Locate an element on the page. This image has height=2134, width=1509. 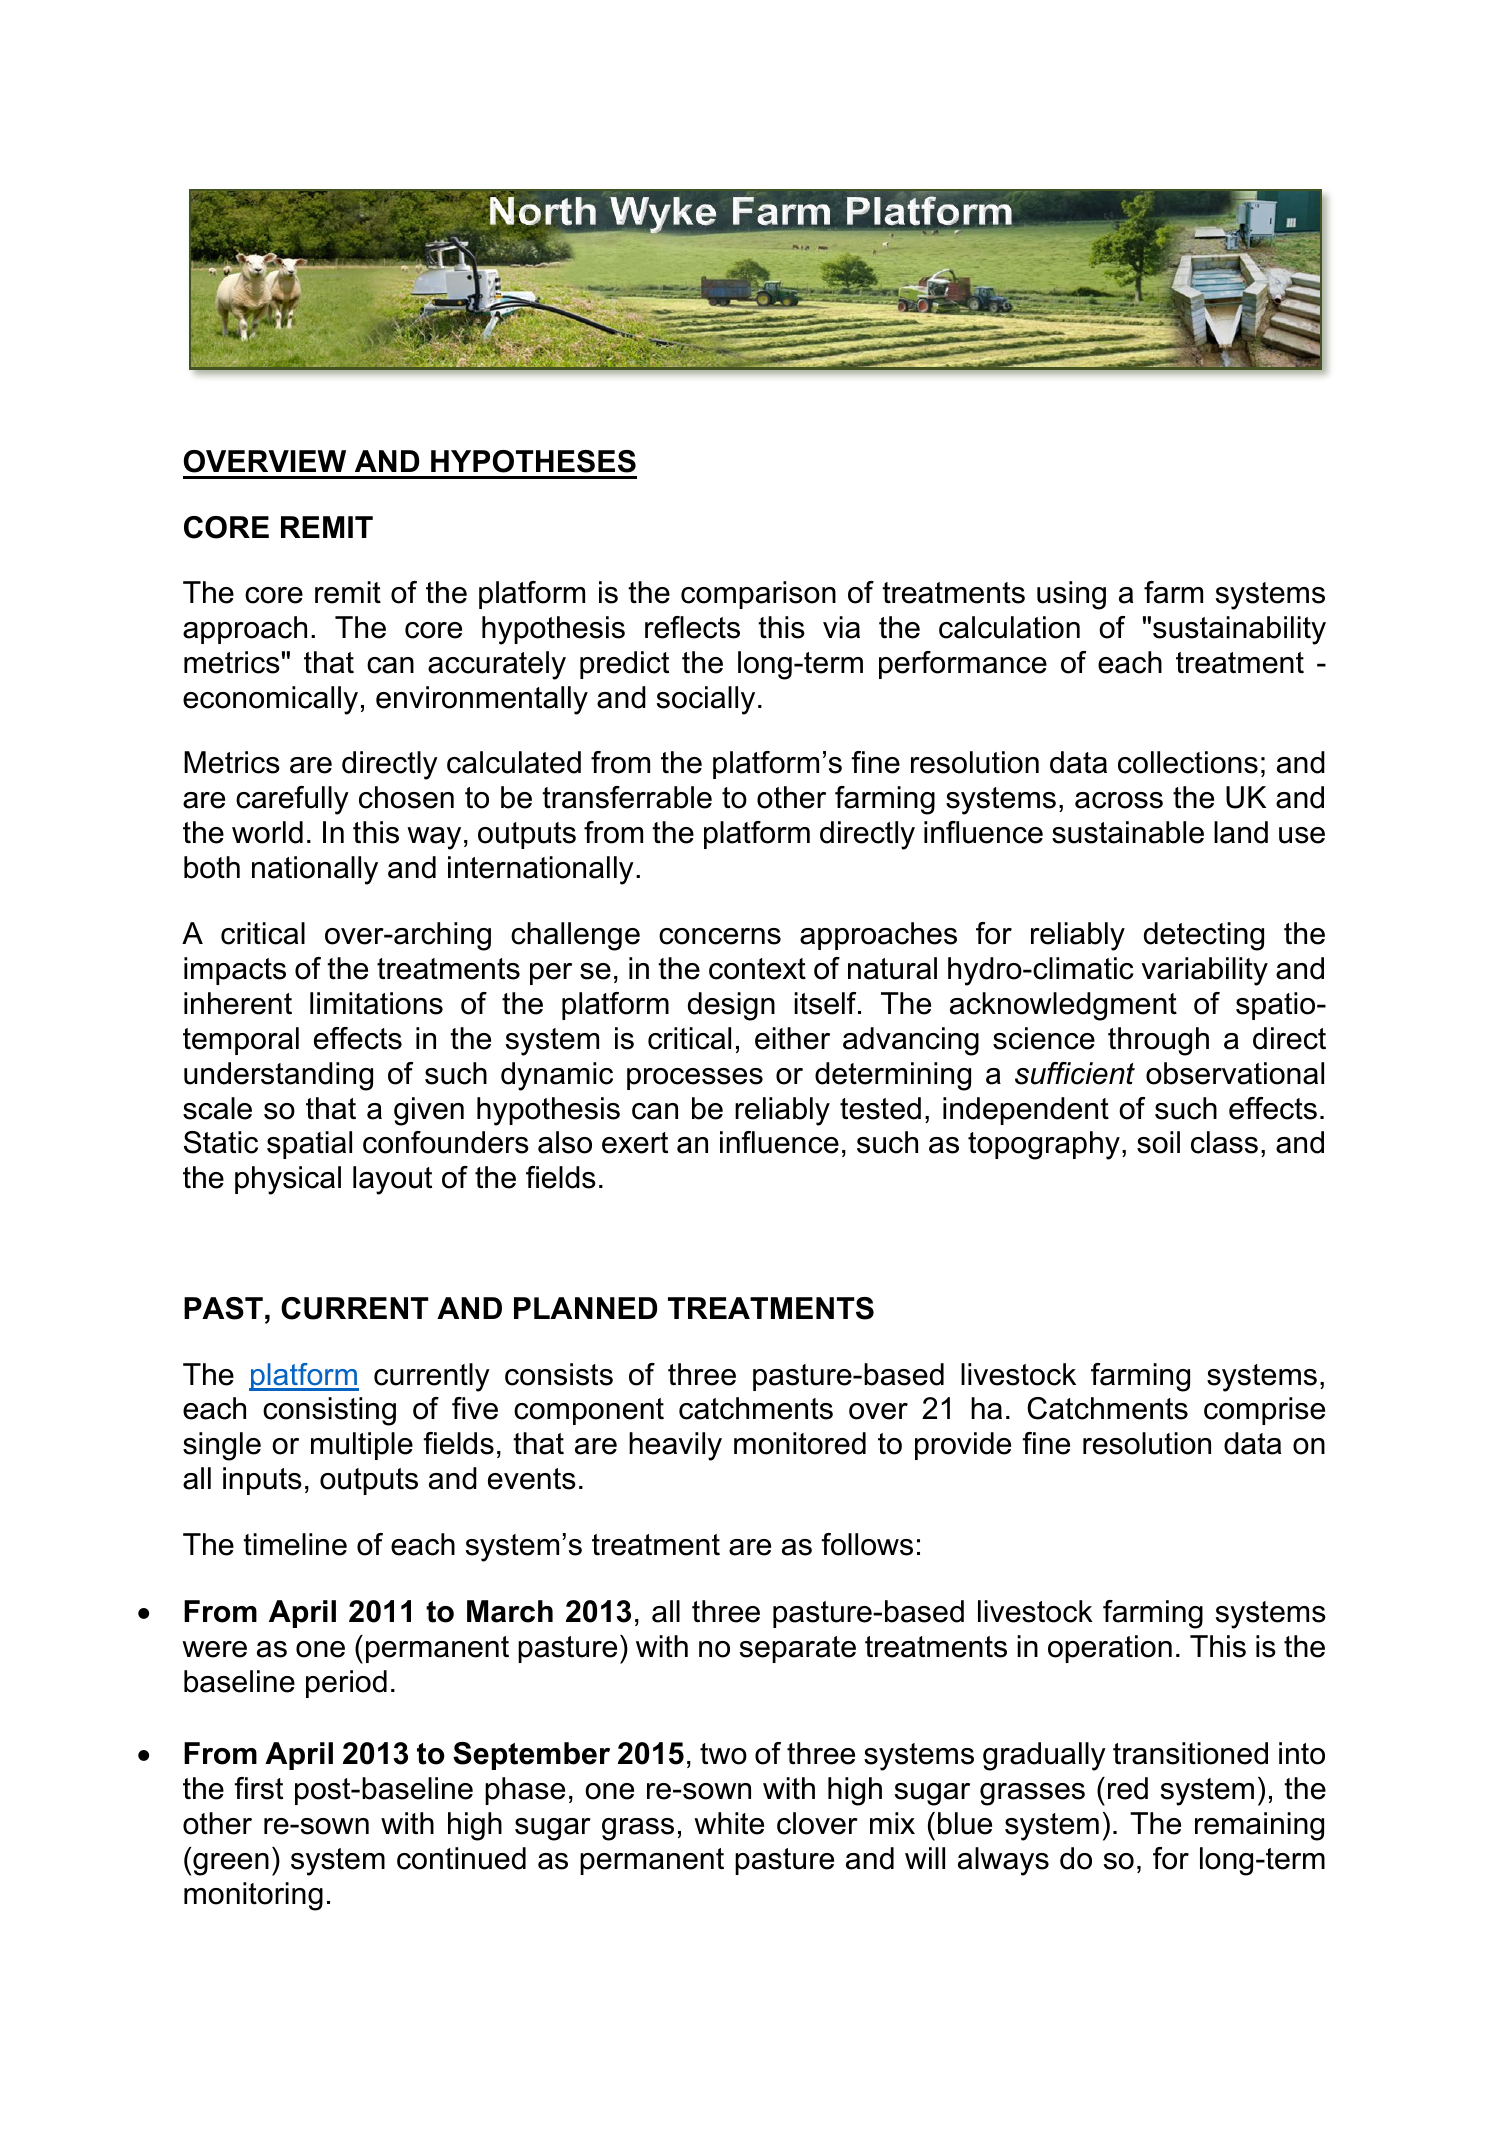
either is located at coordinates (792, 1038).
